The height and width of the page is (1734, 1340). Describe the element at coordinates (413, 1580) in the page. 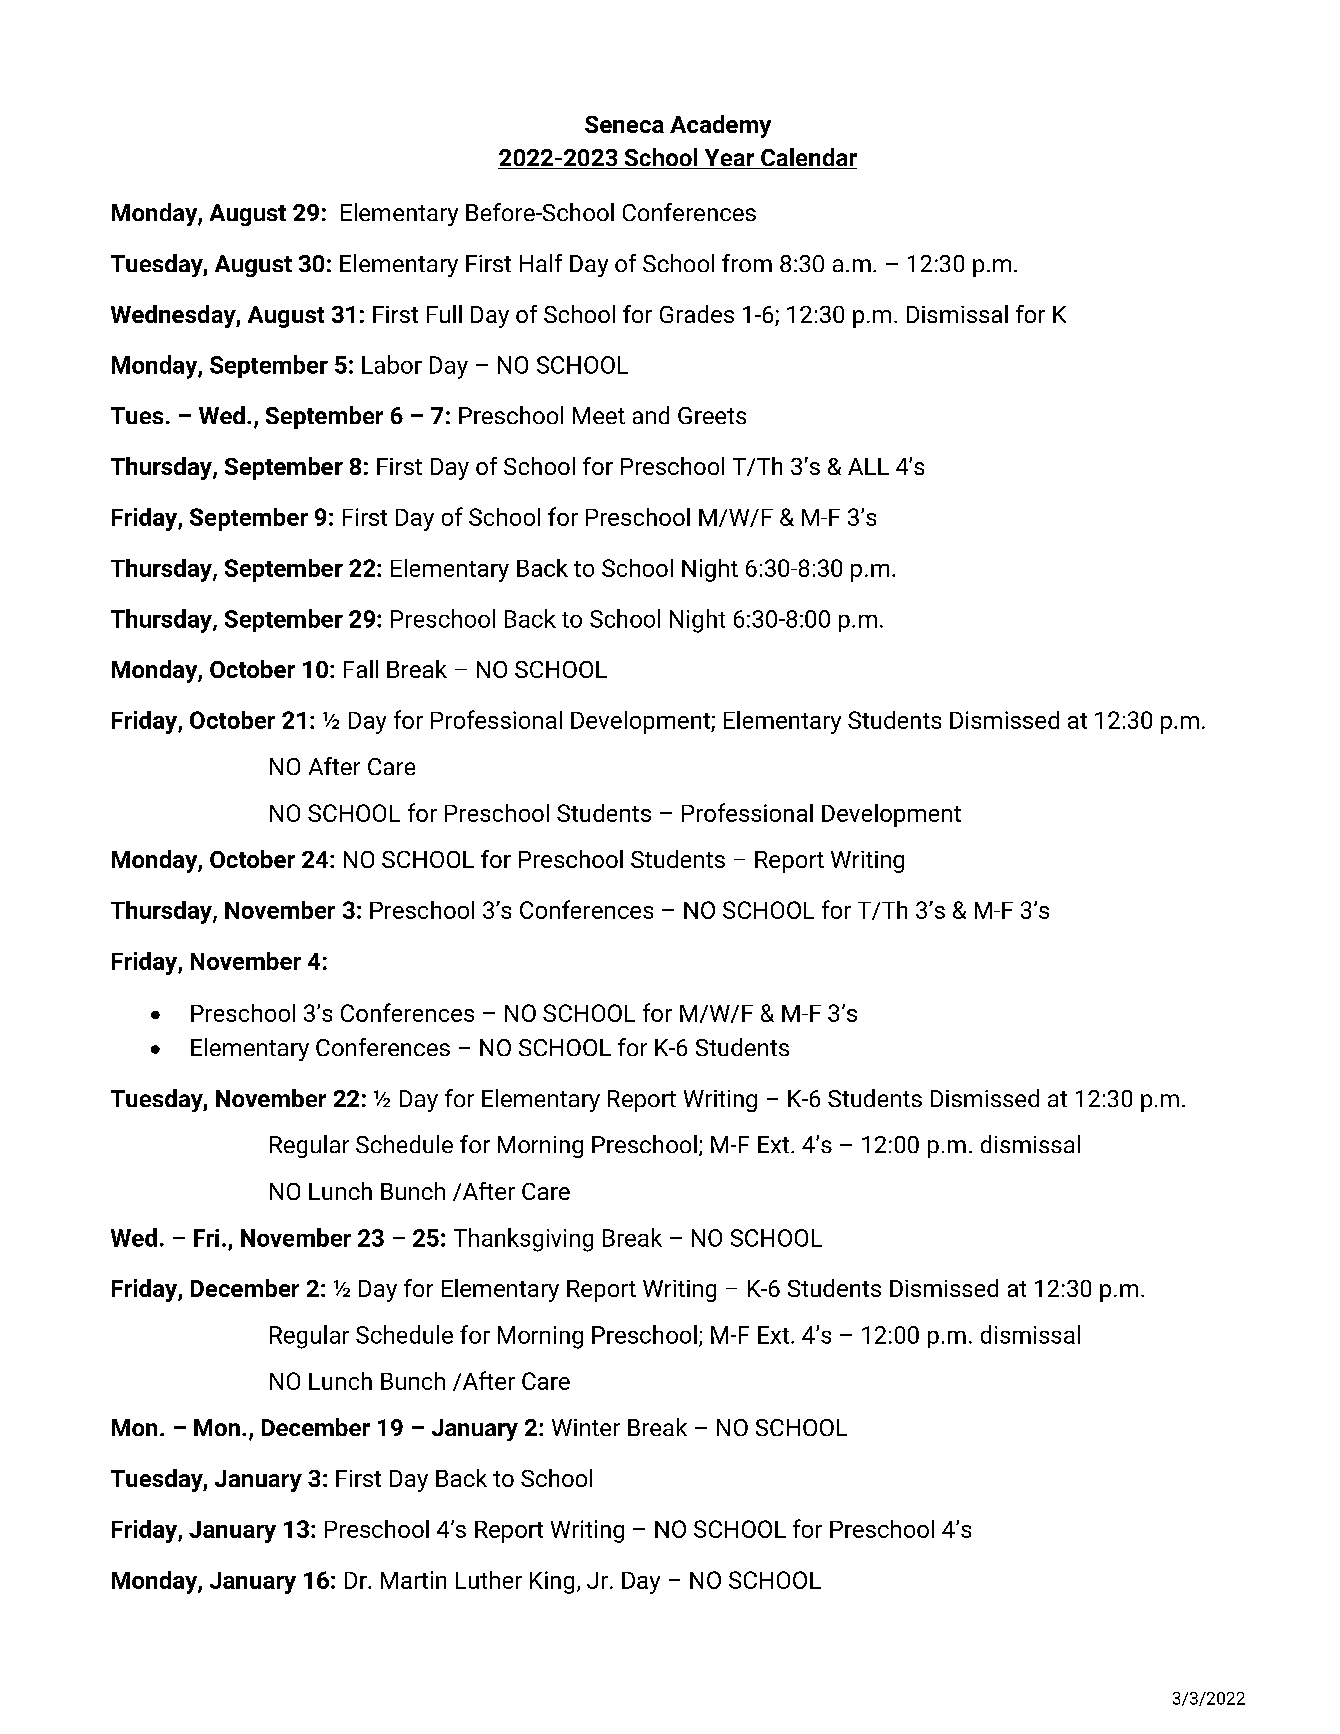

I see `Martin` at that location.
